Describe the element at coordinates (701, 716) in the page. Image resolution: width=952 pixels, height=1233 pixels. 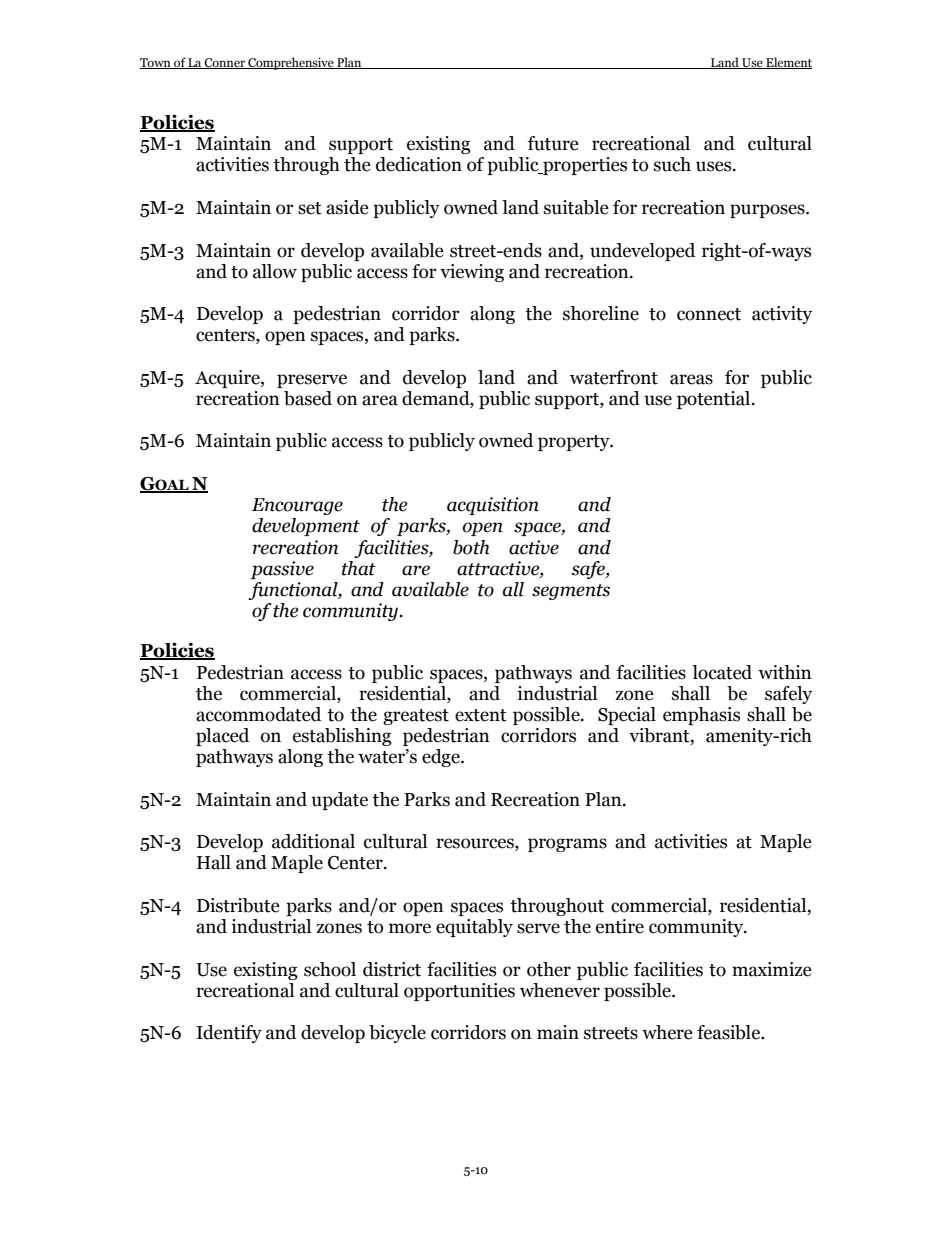
I see `emphasis` at that location.
